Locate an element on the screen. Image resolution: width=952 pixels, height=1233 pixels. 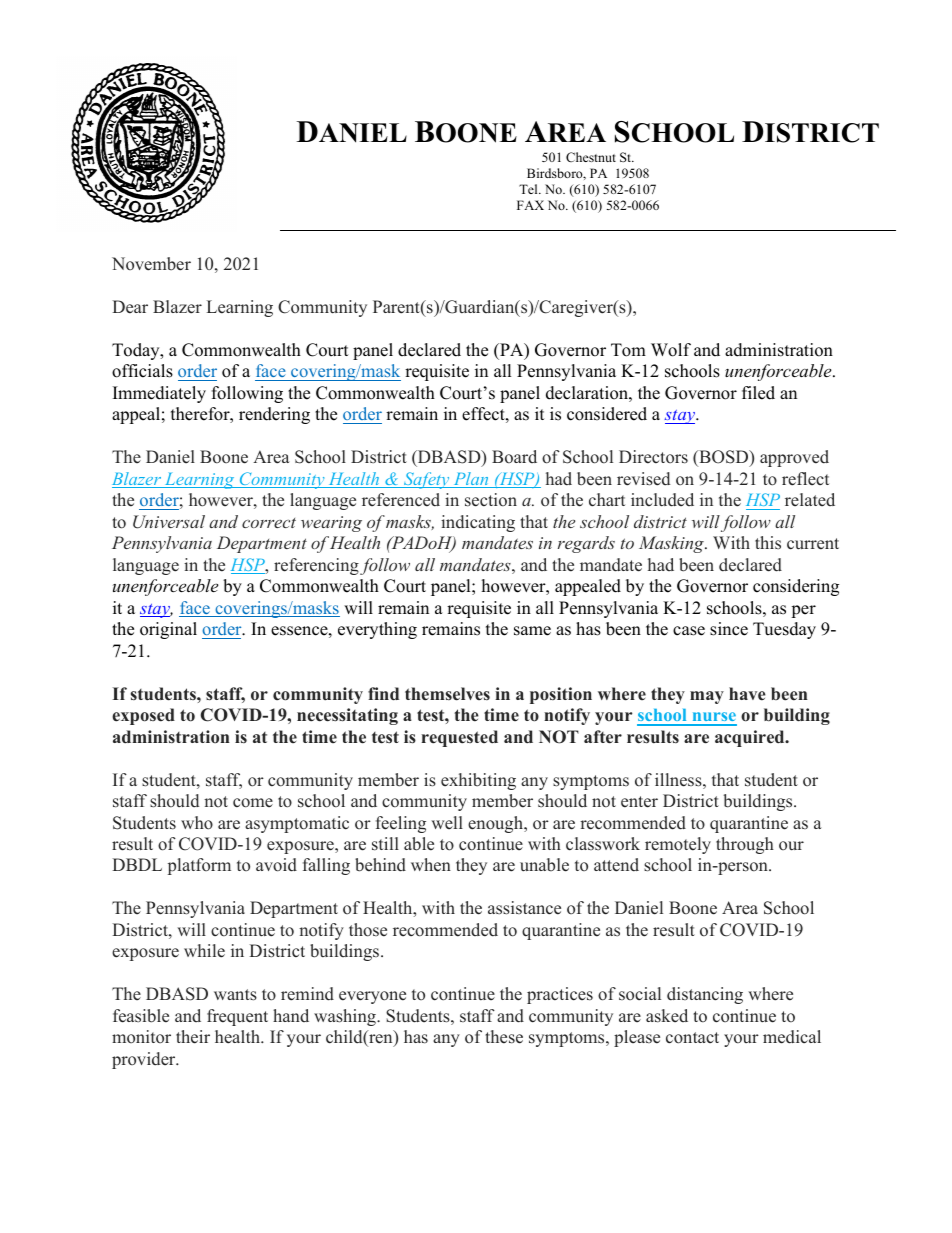
since is located at coordinates (729, 629).
